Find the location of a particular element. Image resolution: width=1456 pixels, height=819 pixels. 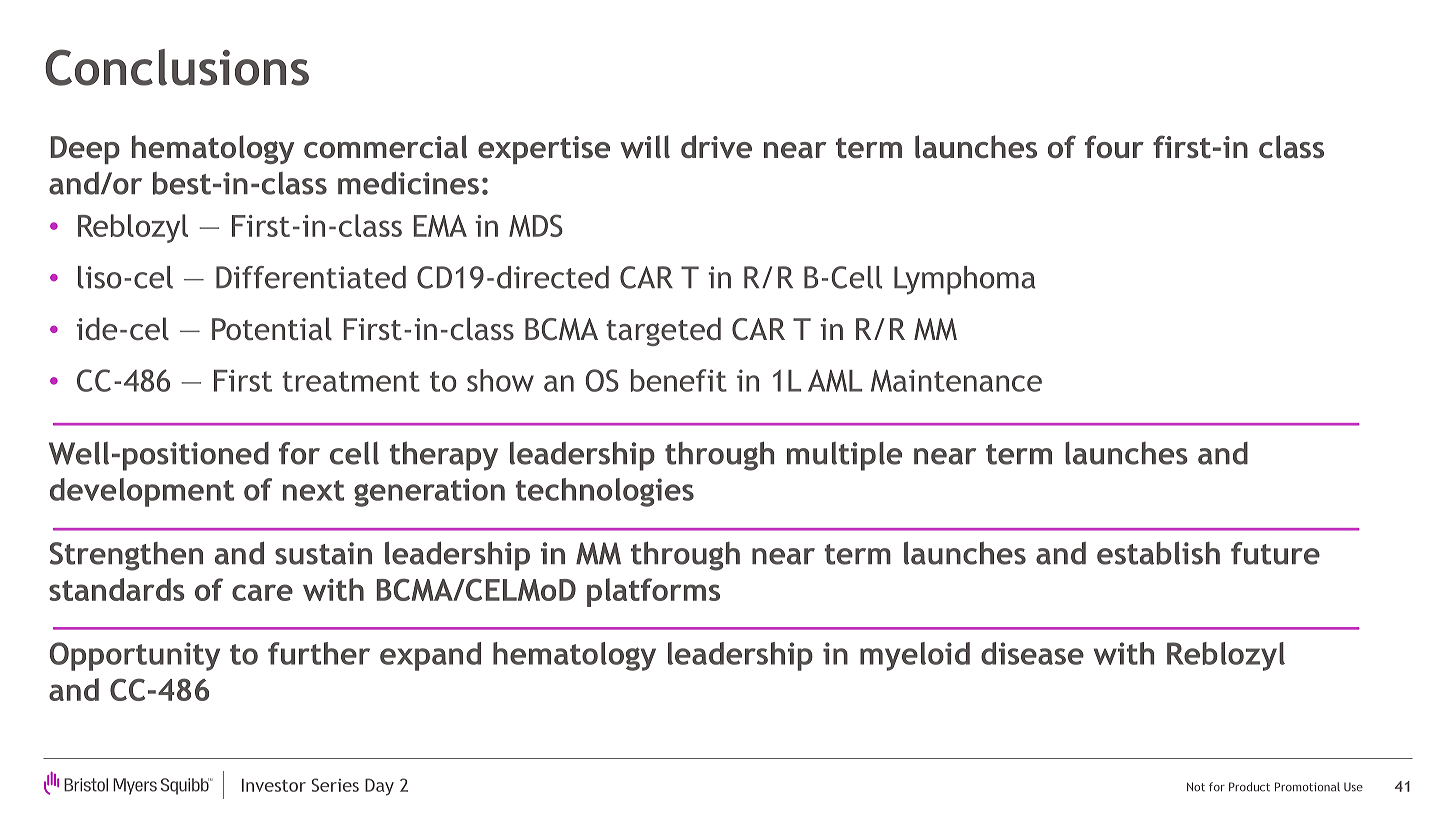

Lymphoma is located at coordinates (964, 280).
